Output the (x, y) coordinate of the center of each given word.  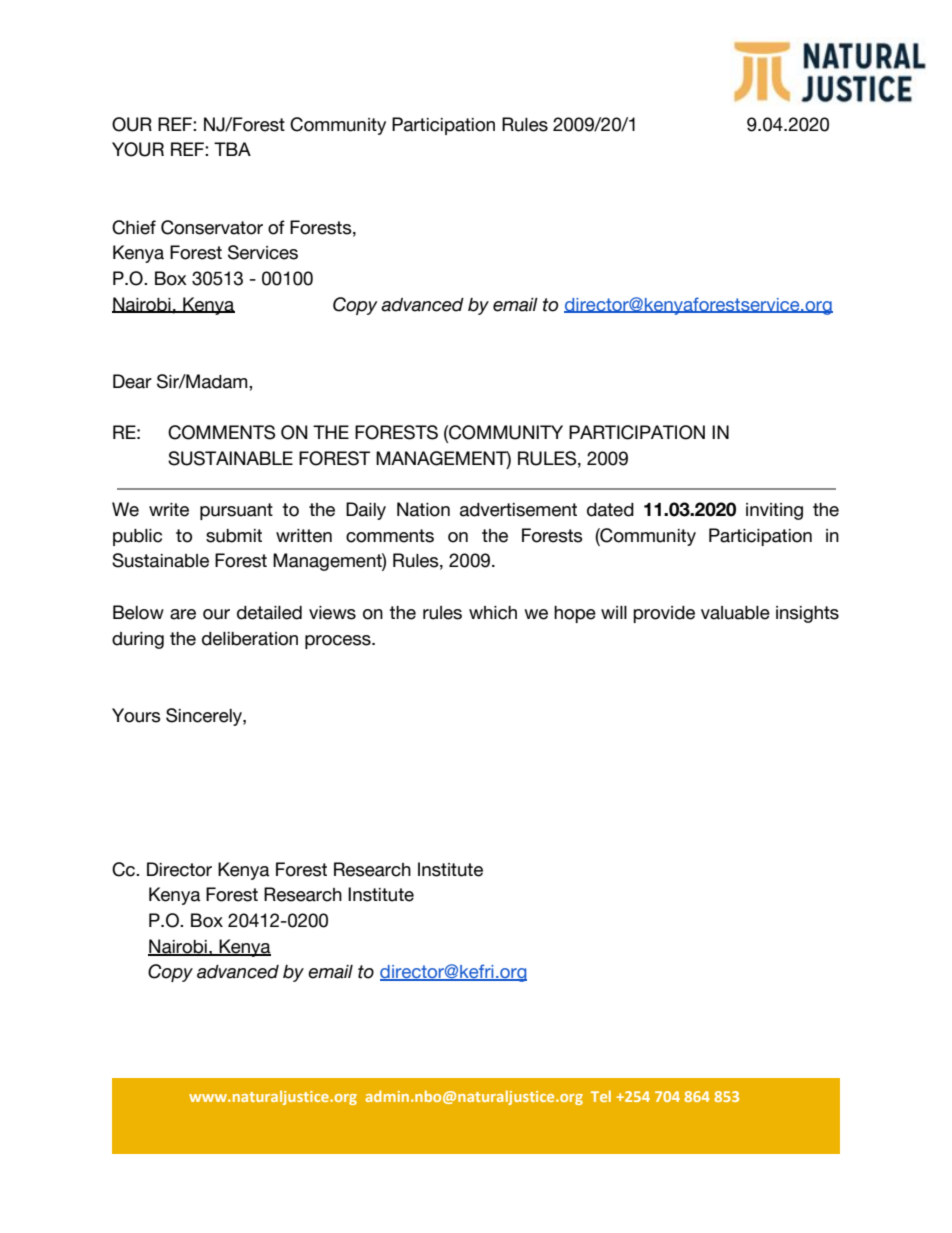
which (493, 613)
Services (263, 252)
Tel (601, 1096)
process (339, 642)
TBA (232, 149)
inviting (774, 511)
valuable (735, 613)
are (183, 614)
